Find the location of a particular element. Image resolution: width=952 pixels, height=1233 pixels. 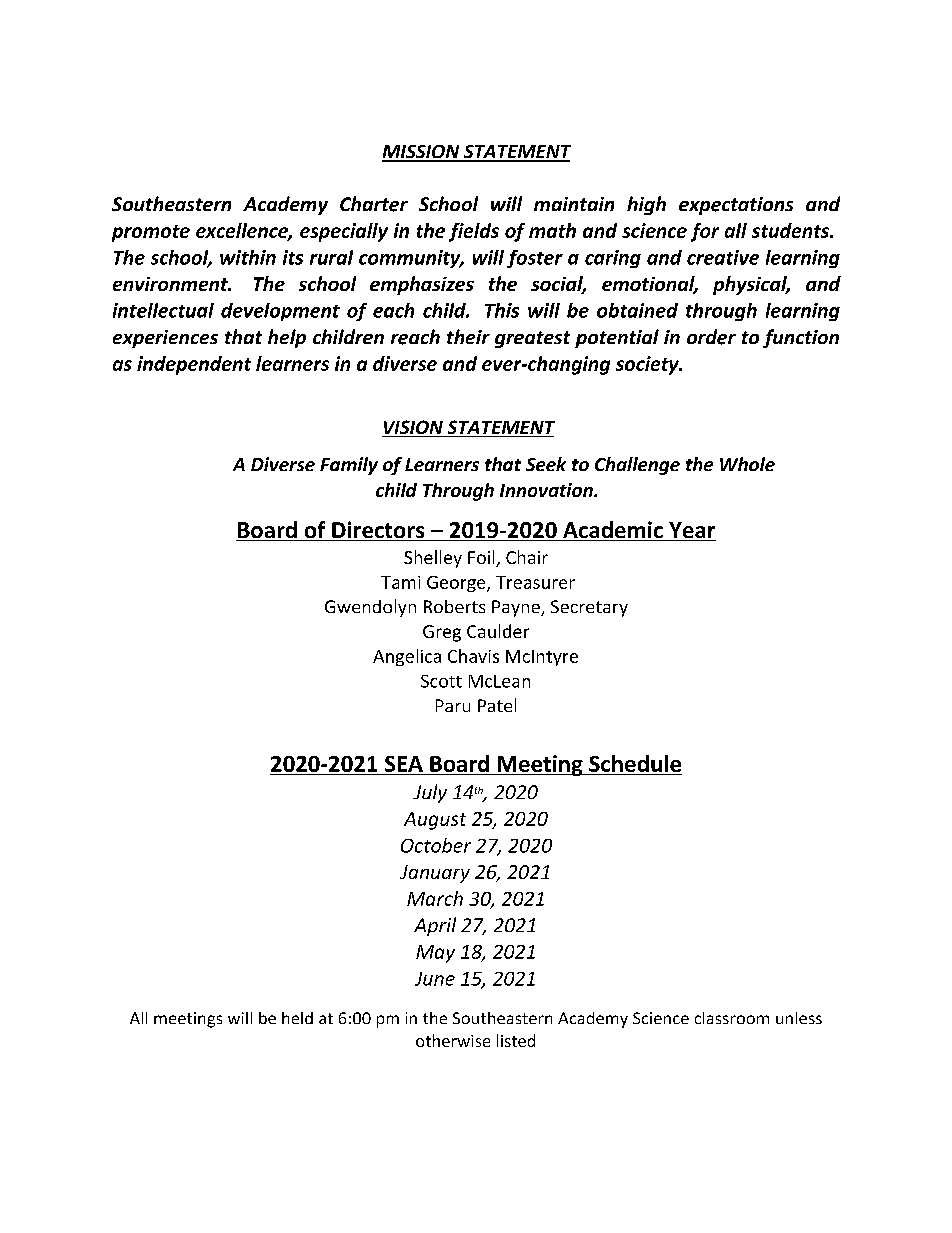

held is located at coordinates (297, 1018).
